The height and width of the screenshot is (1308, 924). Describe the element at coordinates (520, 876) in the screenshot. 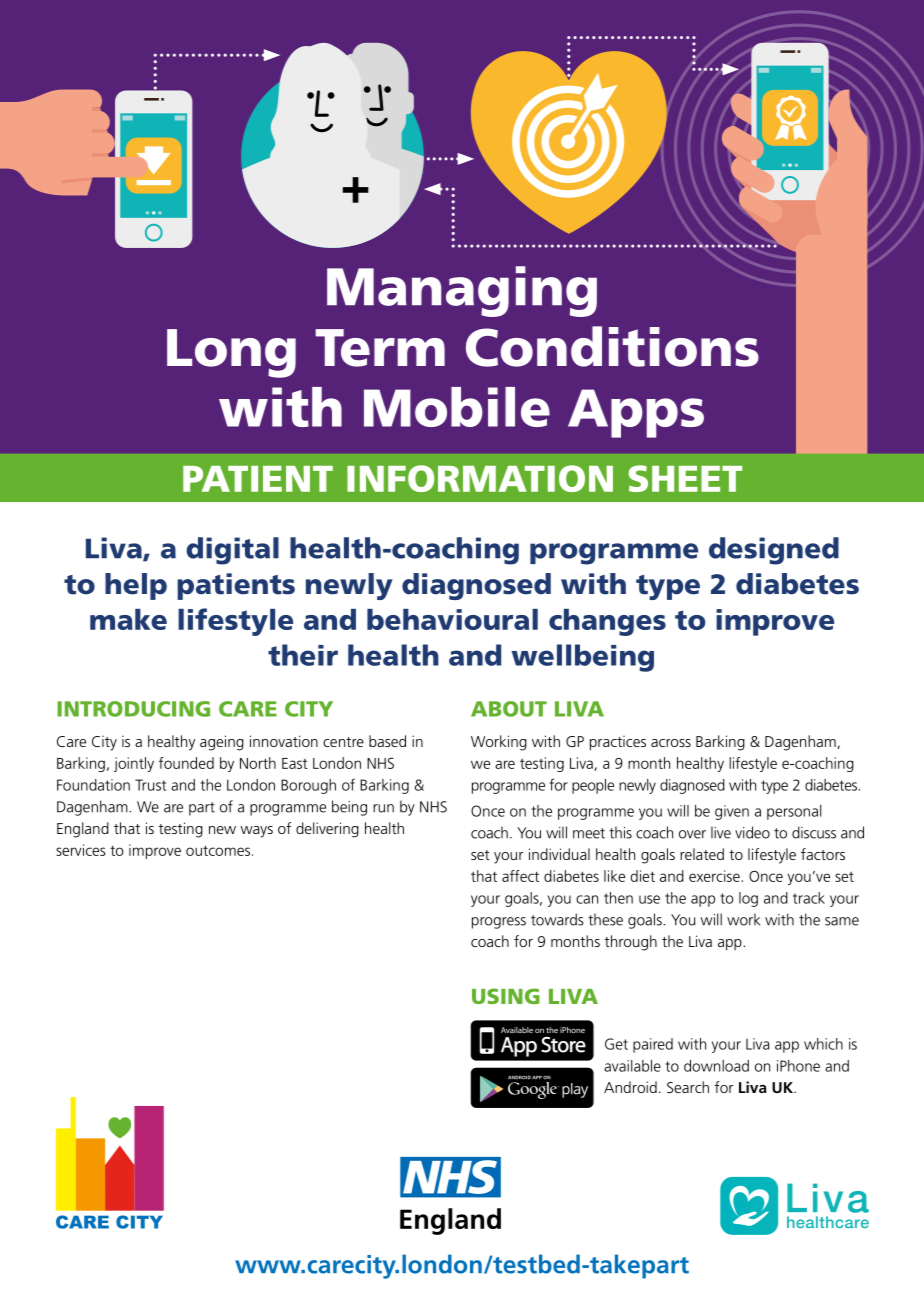

I see `affect` at that location.
